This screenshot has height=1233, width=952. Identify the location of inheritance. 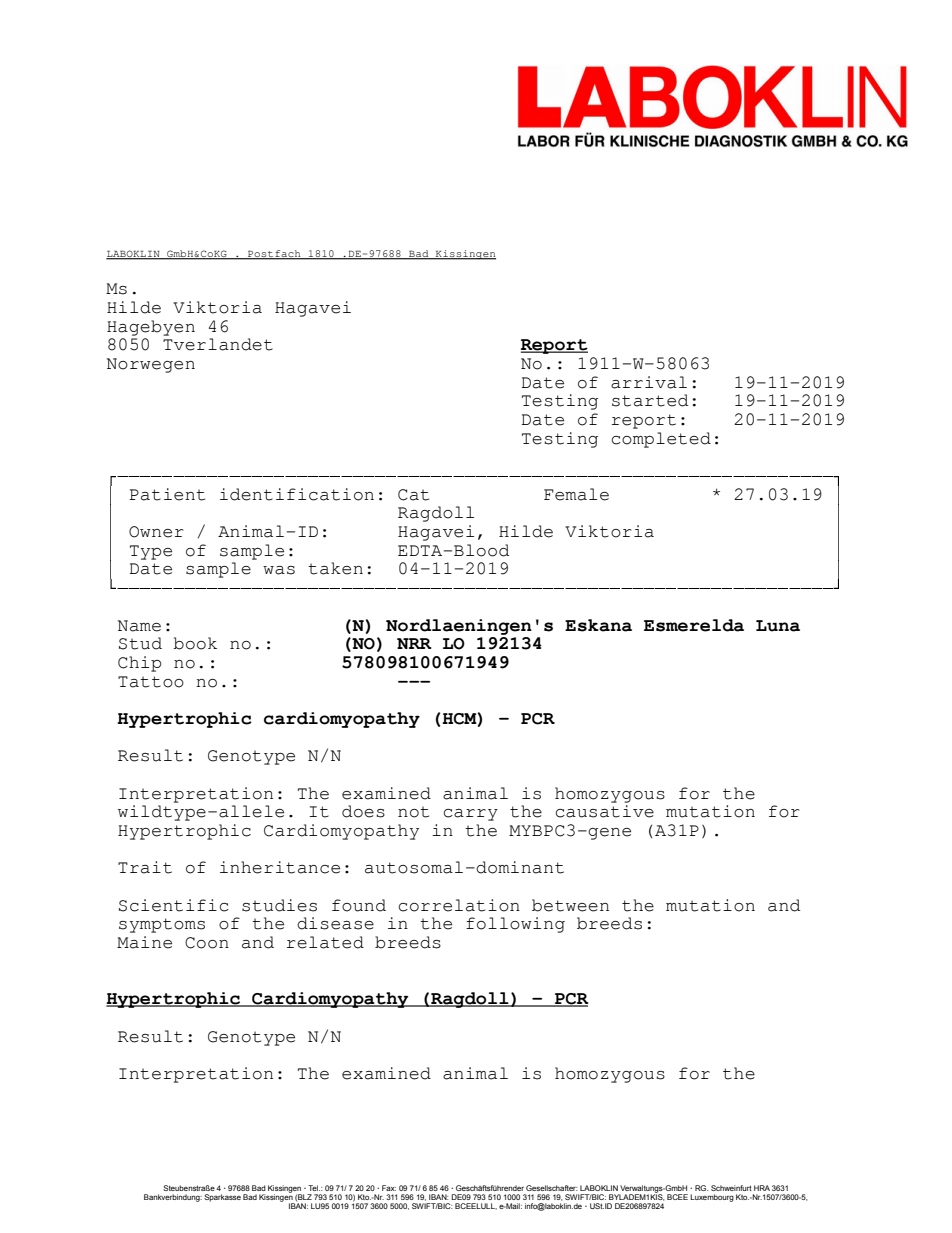
(280, 867).
